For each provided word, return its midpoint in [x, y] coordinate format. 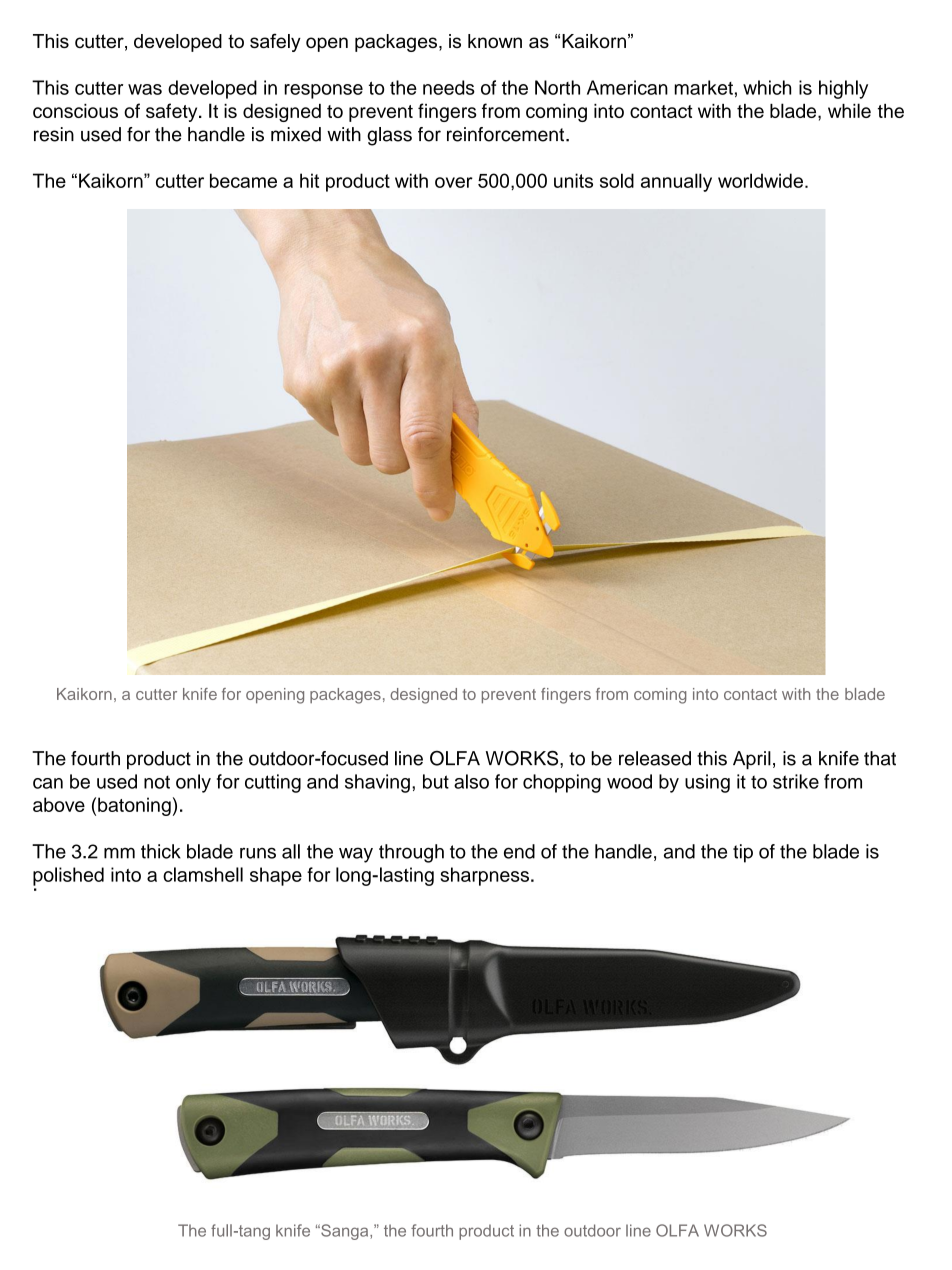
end [519, 851]
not [157, 782]
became [243, 180]
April [752, 760]
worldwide [760, 180]
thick [161, 851]
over [454, 182]
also [471, 781]
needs [449, 87]
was [145, 89]
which [767, 87]
